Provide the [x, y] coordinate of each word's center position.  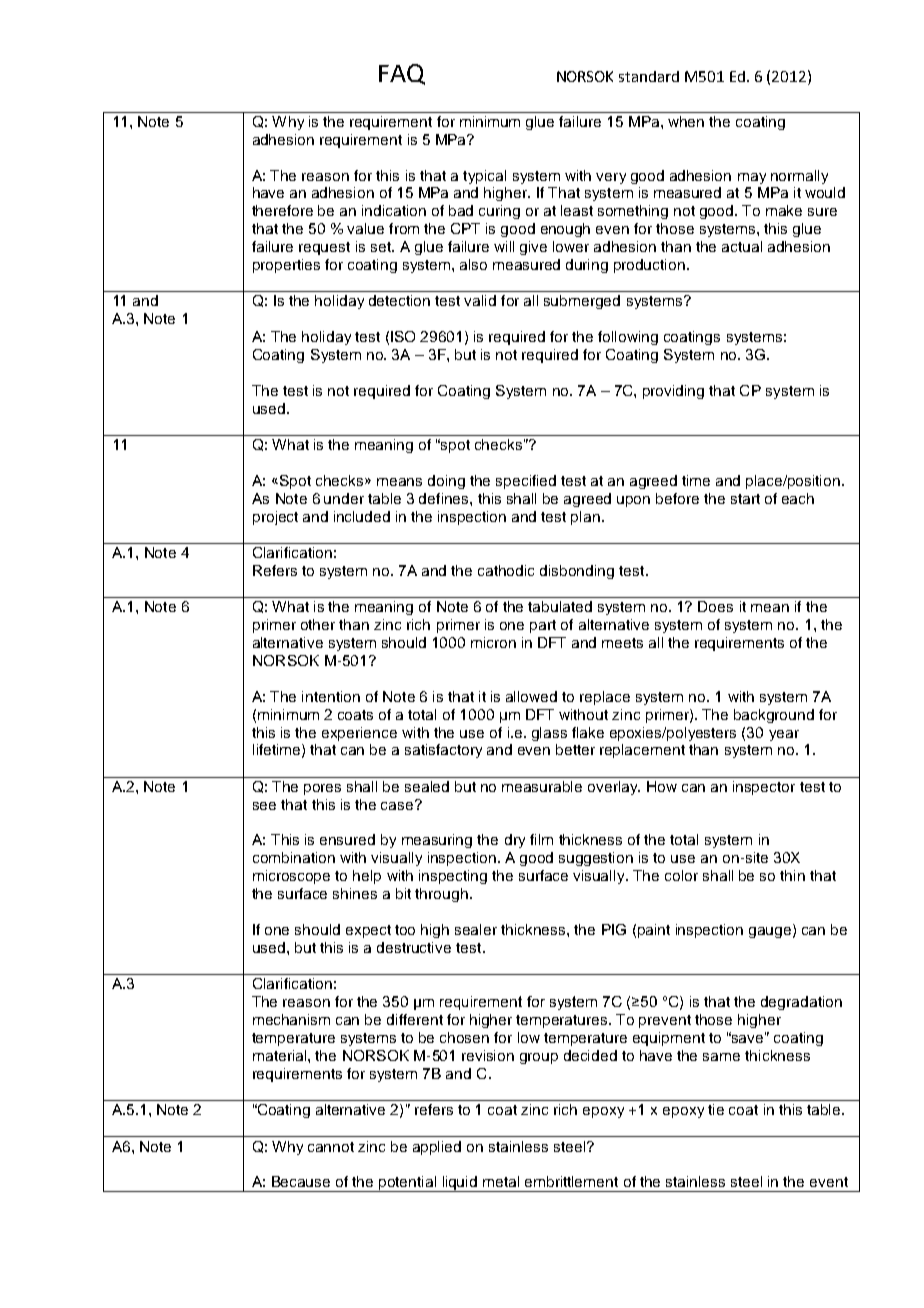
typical [484, 177]
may [752, 178]
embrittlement [571, 1181]
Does [715, 606]
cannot [331, 1147]
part [543, 626]
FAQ [402, 74]
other [318, 624]
